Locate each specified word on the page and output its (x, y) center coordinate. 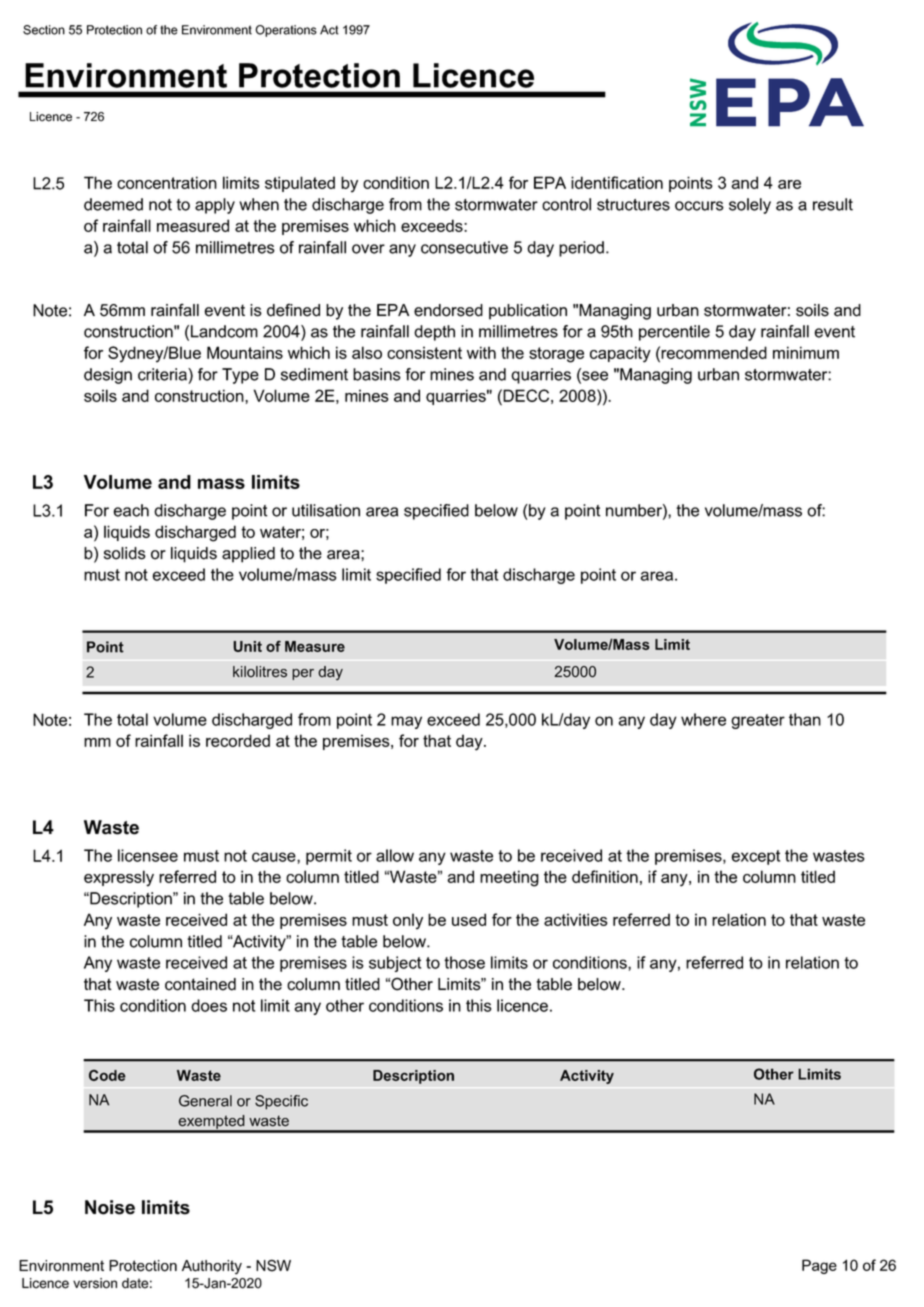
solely (750, 206)
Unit (247, 646)
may (406, 722)
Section (44, 30)
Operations (286, 31)
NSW (273, 1265)
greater (758, 721)
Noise (110, 1207)
